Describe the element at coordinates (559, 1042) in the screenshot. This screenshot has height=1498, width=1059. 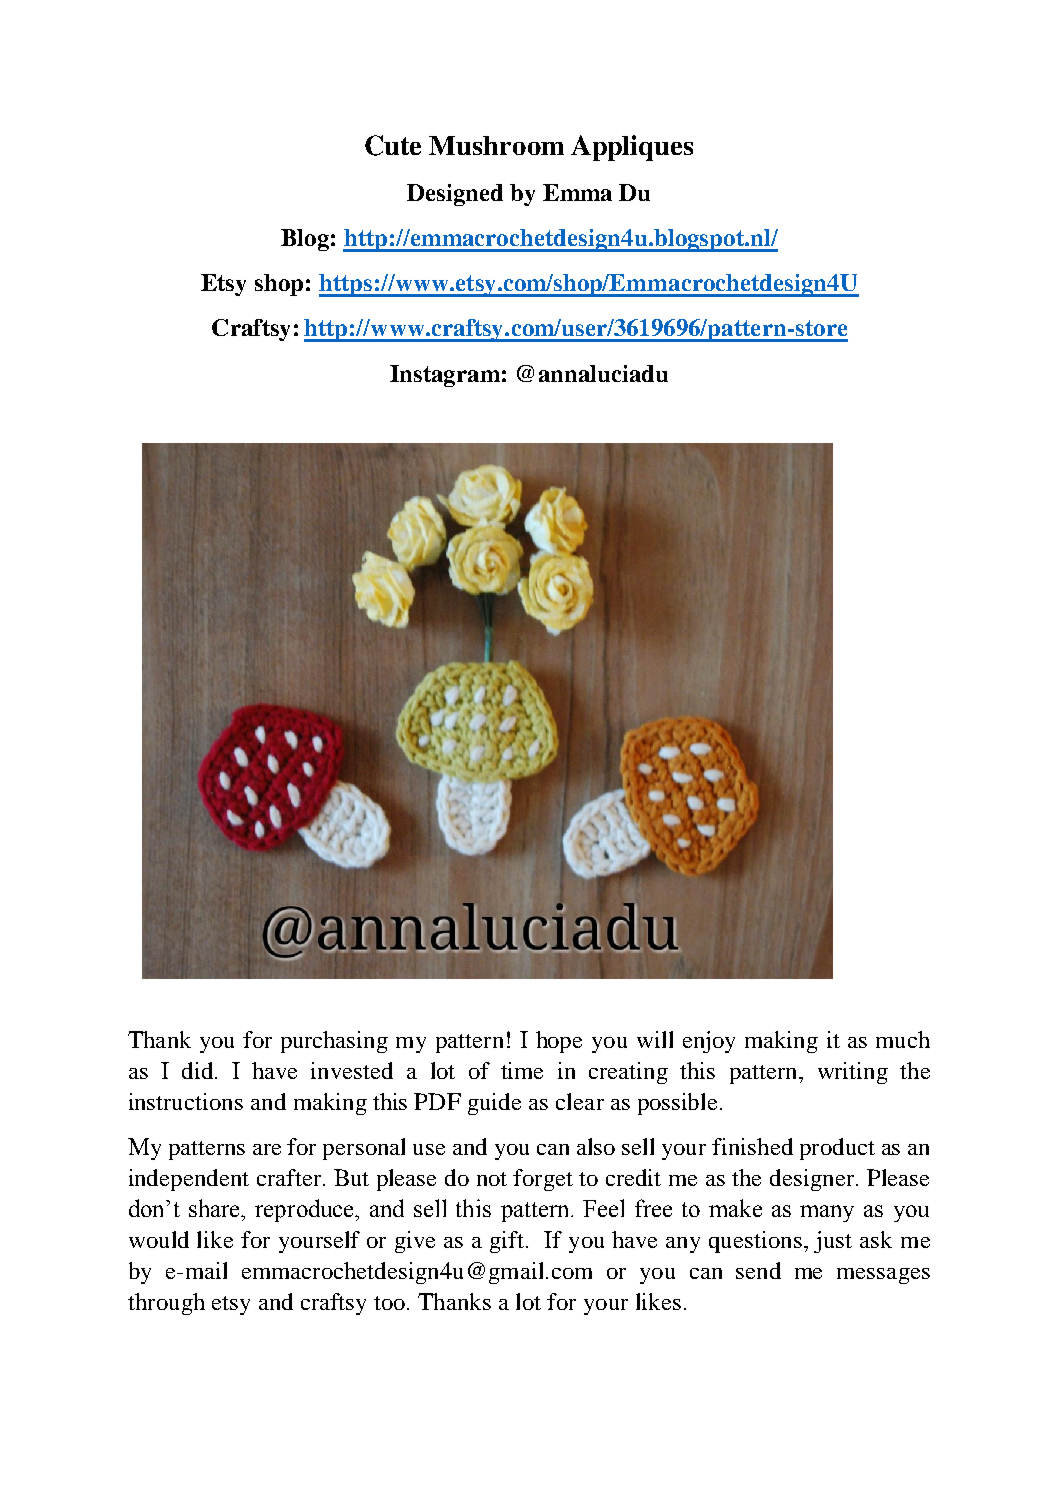
I see `hope` at that location.
